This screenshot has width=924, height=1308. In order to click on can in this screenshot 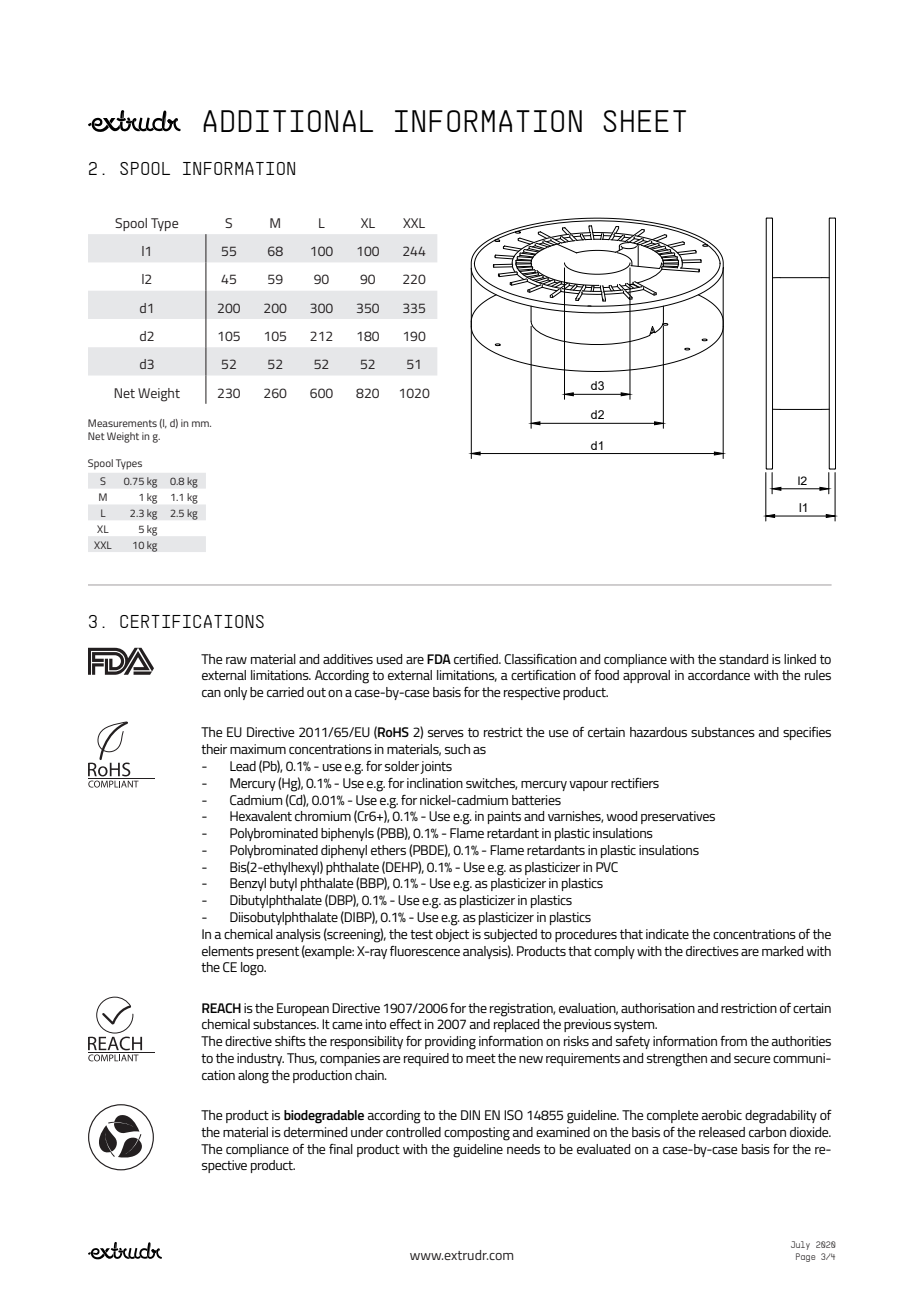, I will do `click(211, 693)`.
